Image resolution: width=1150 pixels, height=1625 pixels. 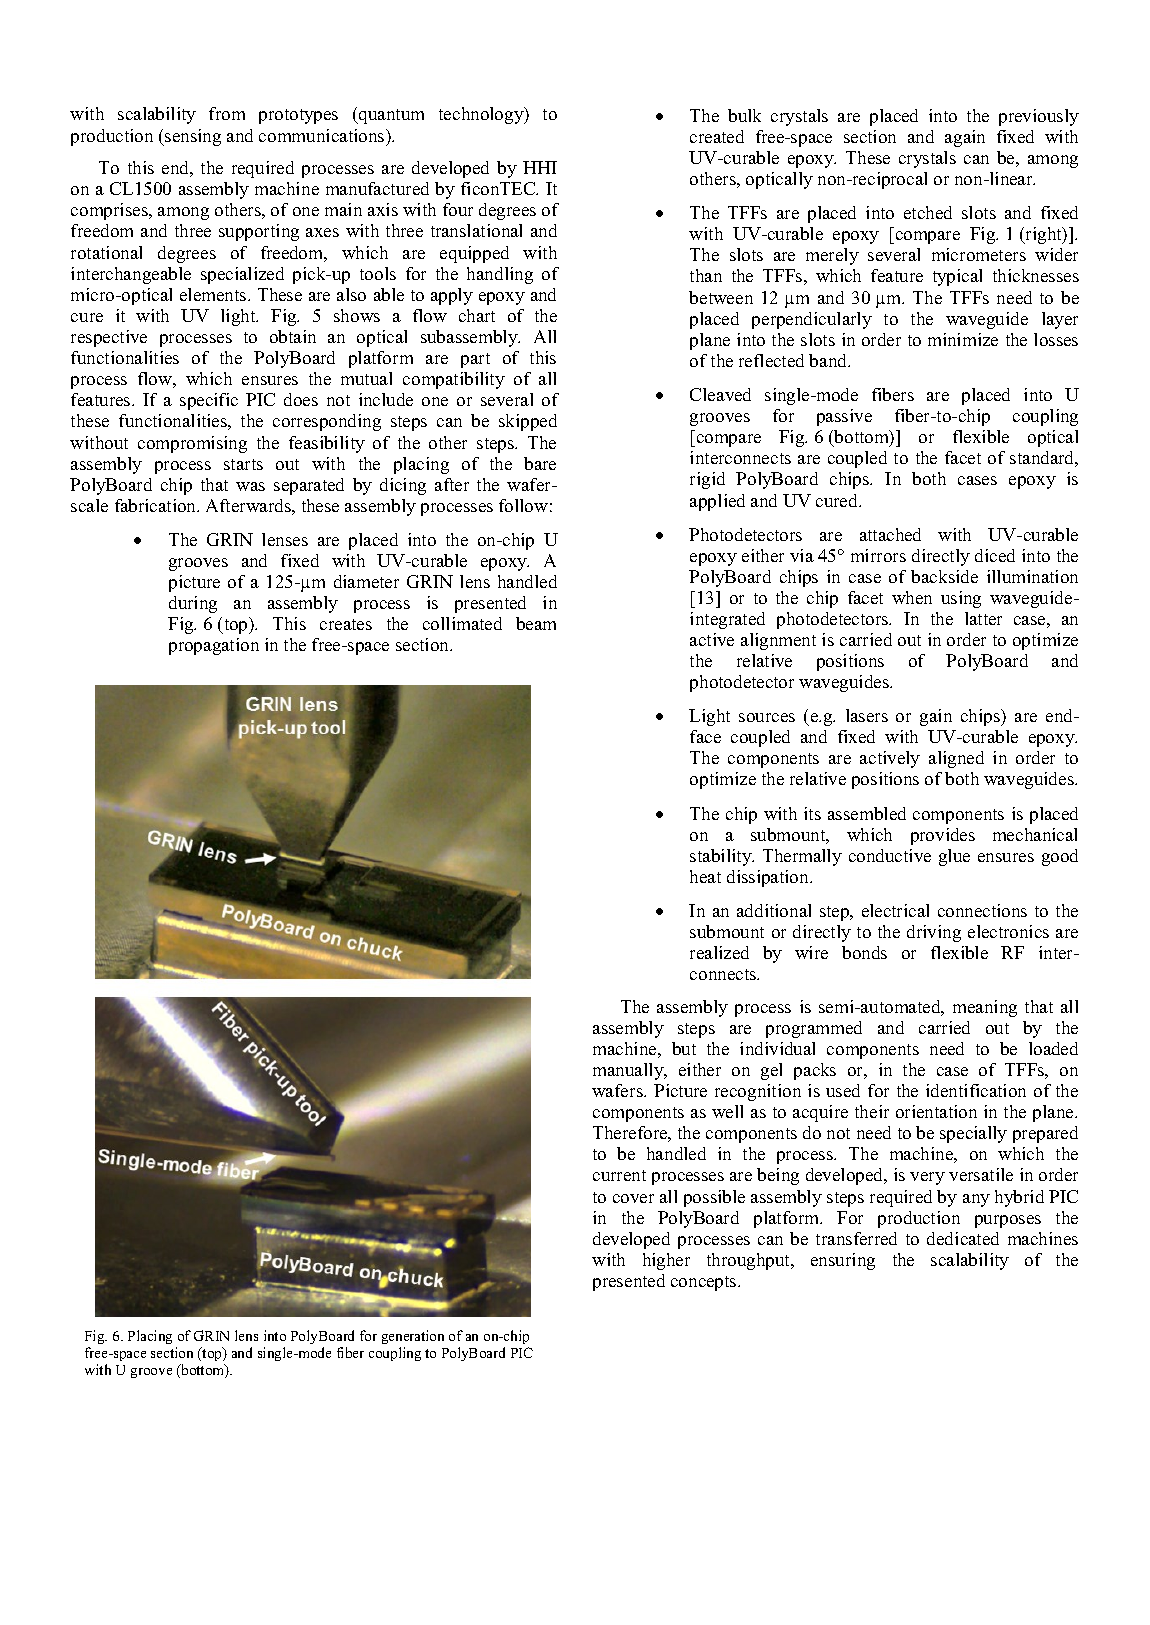 What do you see at coordinates (540, 463) in the screenshot?
I see `bare` at bounding box center [540, 463].
